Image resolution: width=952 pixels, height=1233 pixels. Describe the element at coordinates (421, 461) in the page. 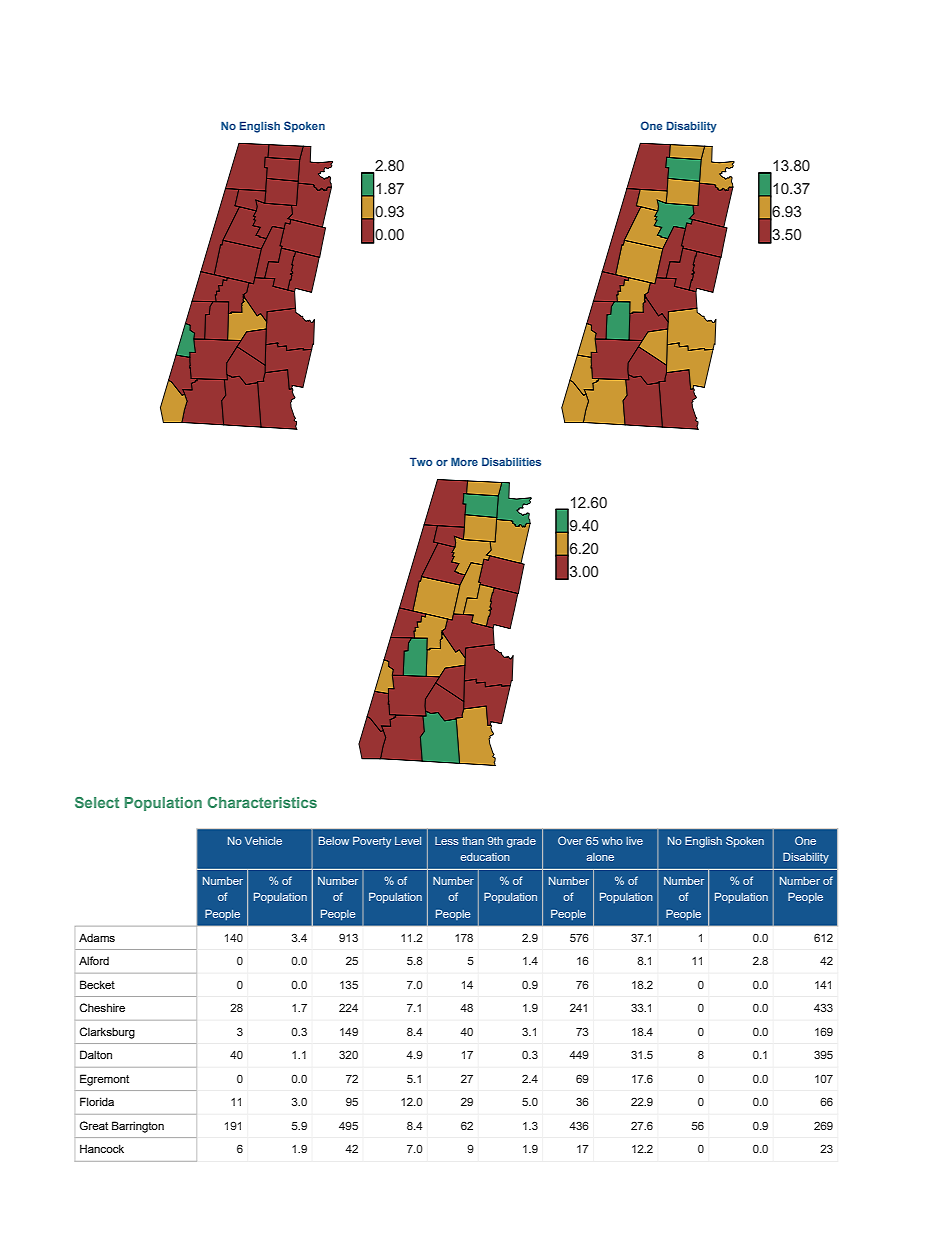

I see `Two` at that location.
